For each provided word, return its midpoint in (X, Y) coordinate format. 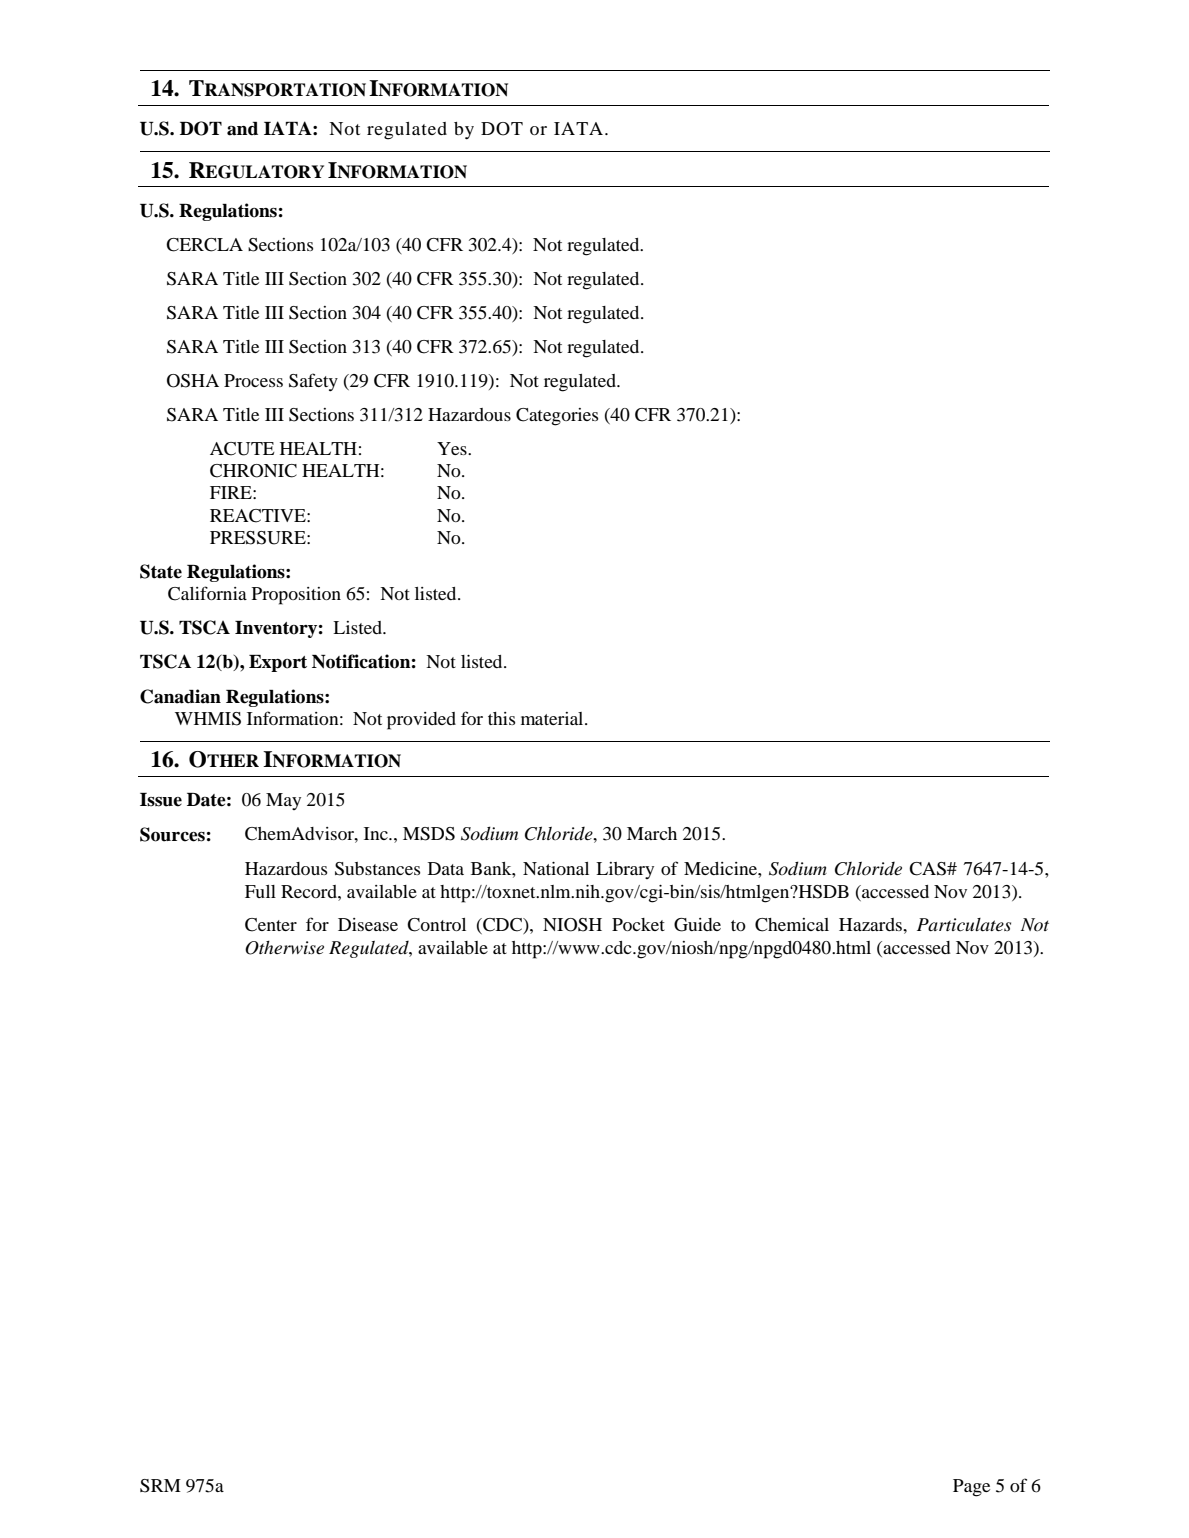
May (283, 801)
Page (971, 1488)
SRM (160, 1486)
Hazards (871, 924)
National (556, 868)
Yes (453, 448)
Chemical (792, 925)
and (242, 129)
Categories (557, 417)
